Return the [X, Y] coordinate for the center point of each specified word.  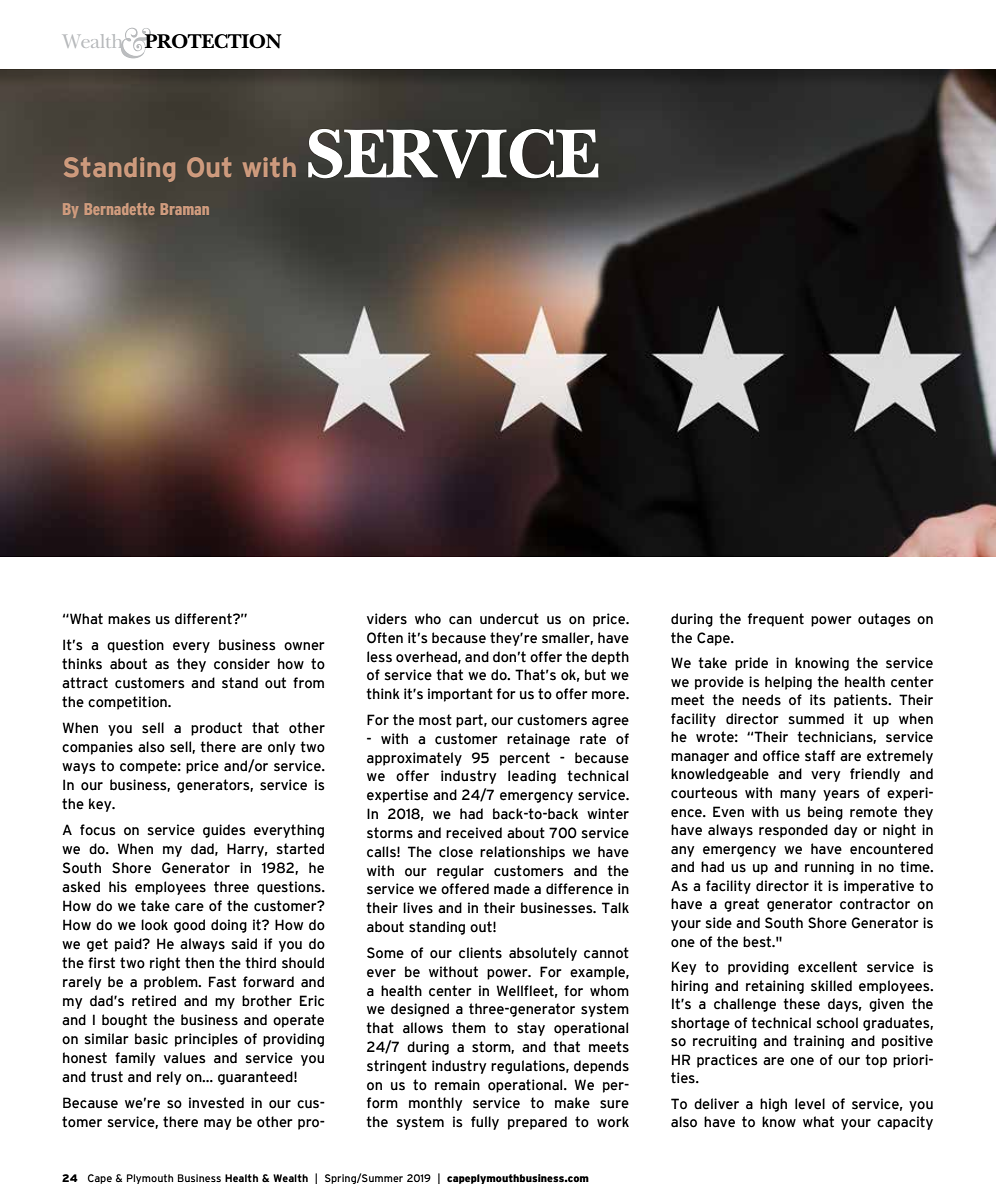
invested [216, 1103]
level [810, 1104]
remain [457, 1085]
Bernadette [119, 209]
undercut [509, 619]
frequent [776, 620]
